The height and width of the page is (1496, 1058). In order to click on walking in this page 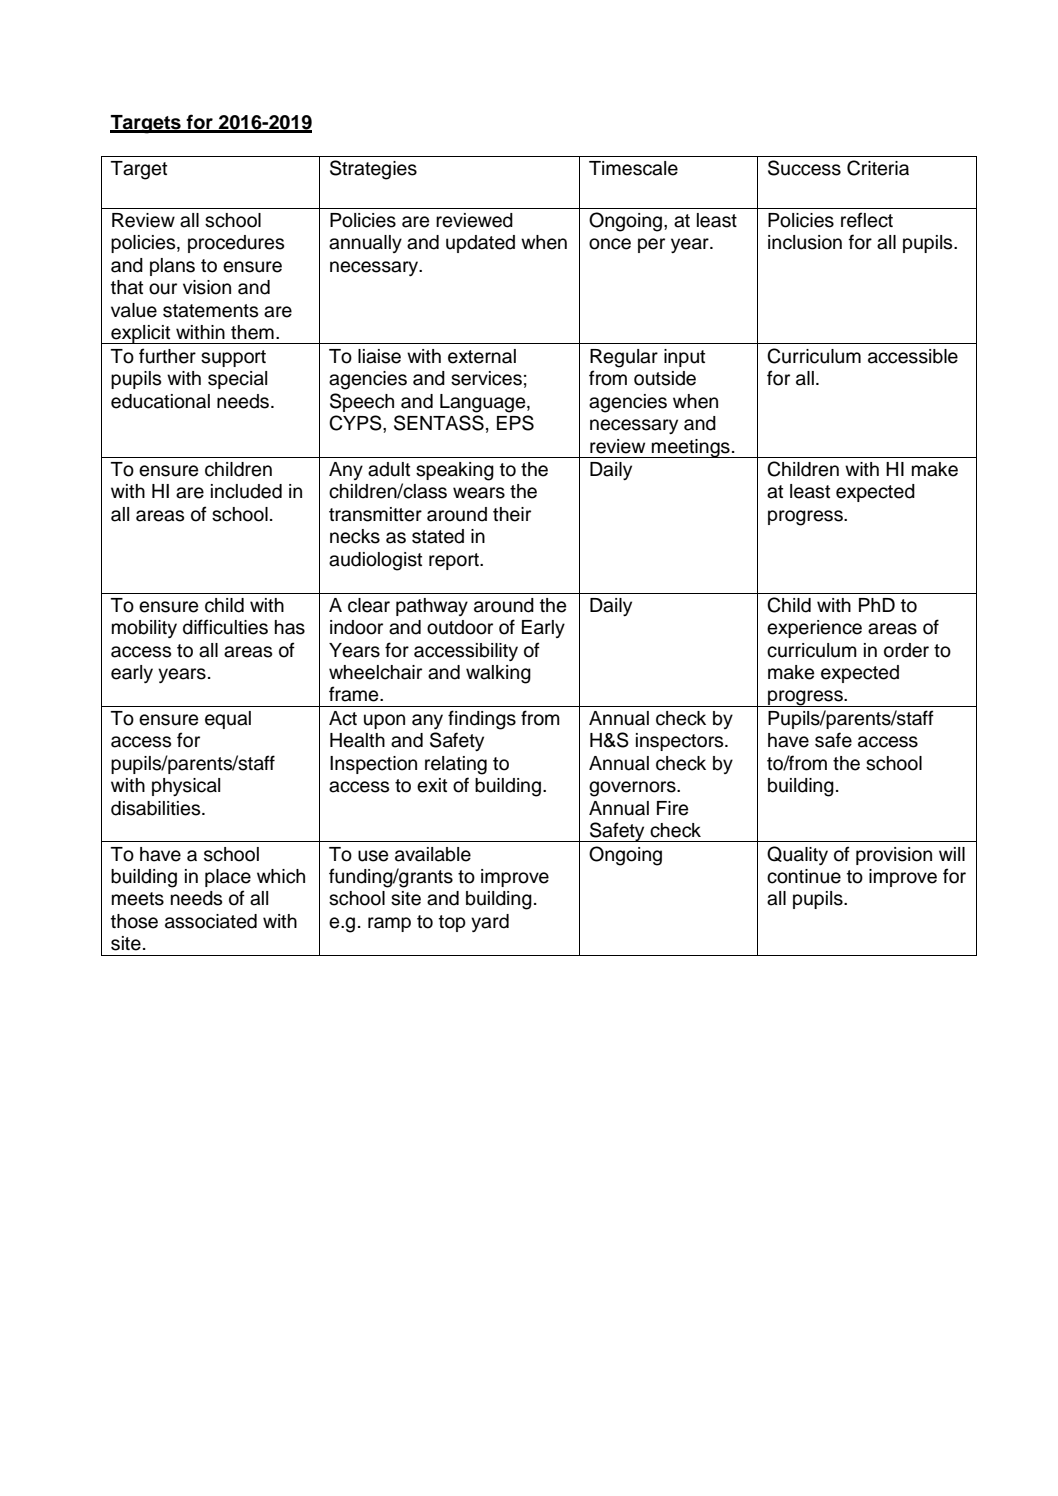, I will do `click(498, 674)`.
